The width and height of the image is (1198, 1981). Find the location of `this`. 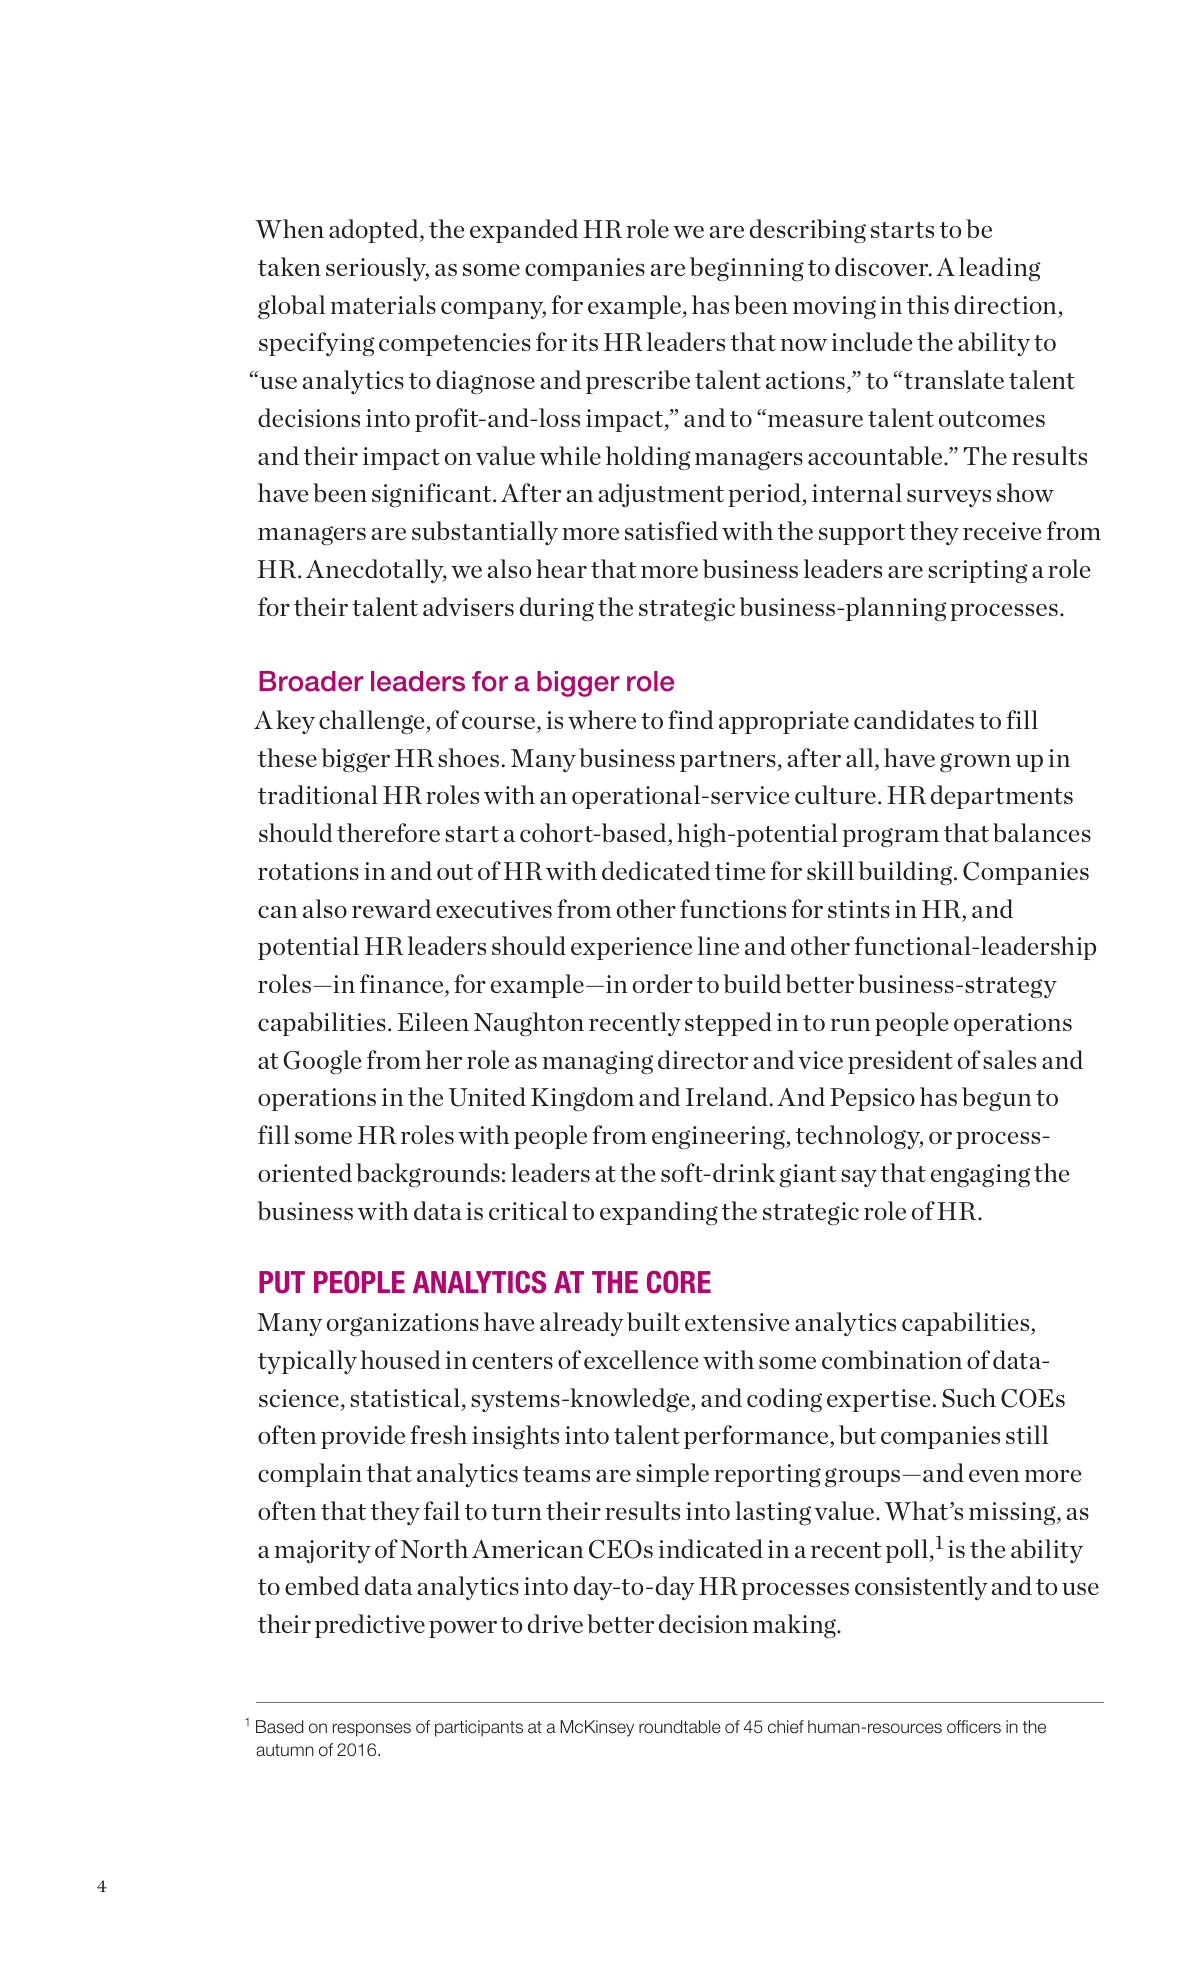

this is located at coordinates (928, 304).
